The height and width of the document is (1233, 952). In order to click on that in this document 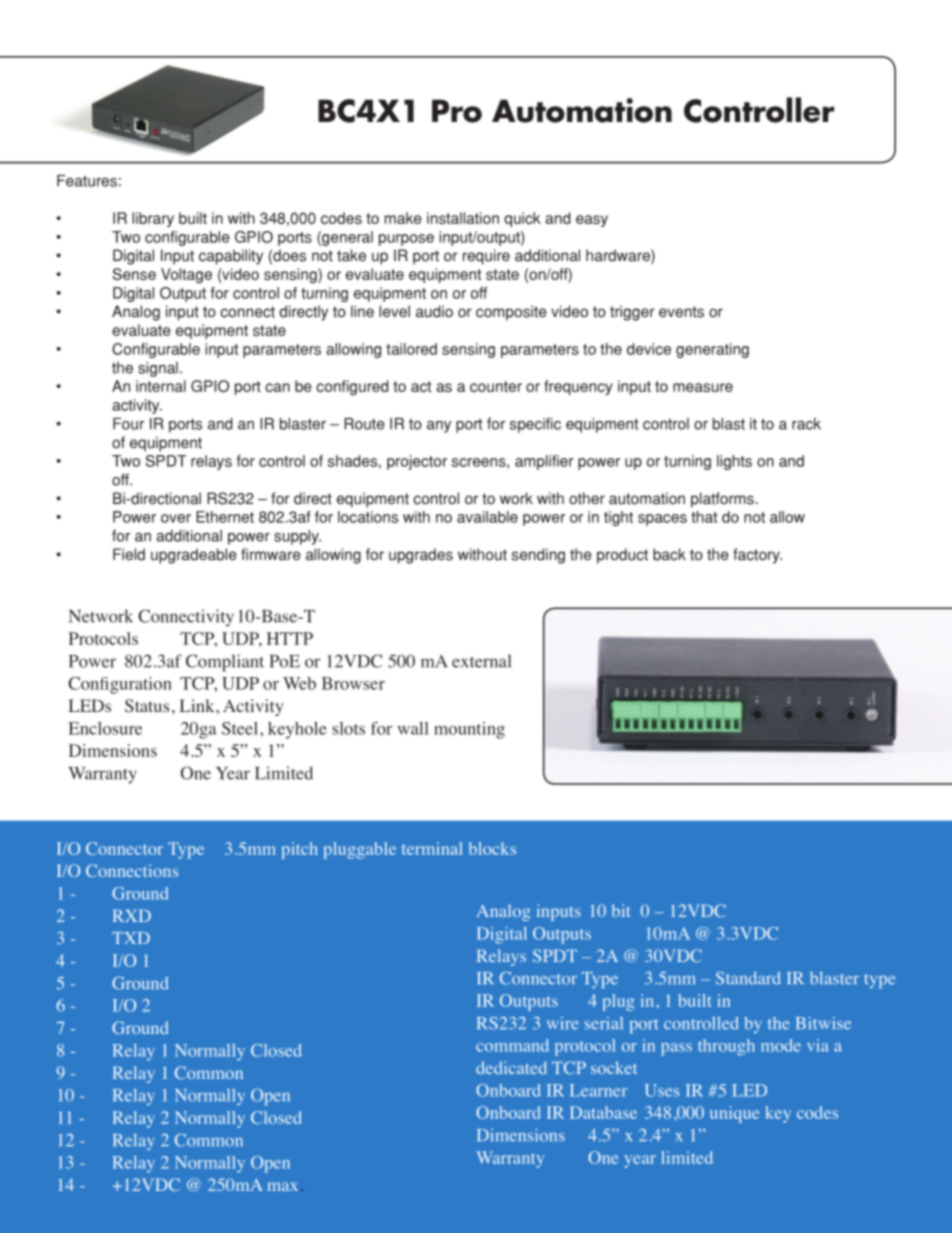, I will do `click(704, 517)`.
